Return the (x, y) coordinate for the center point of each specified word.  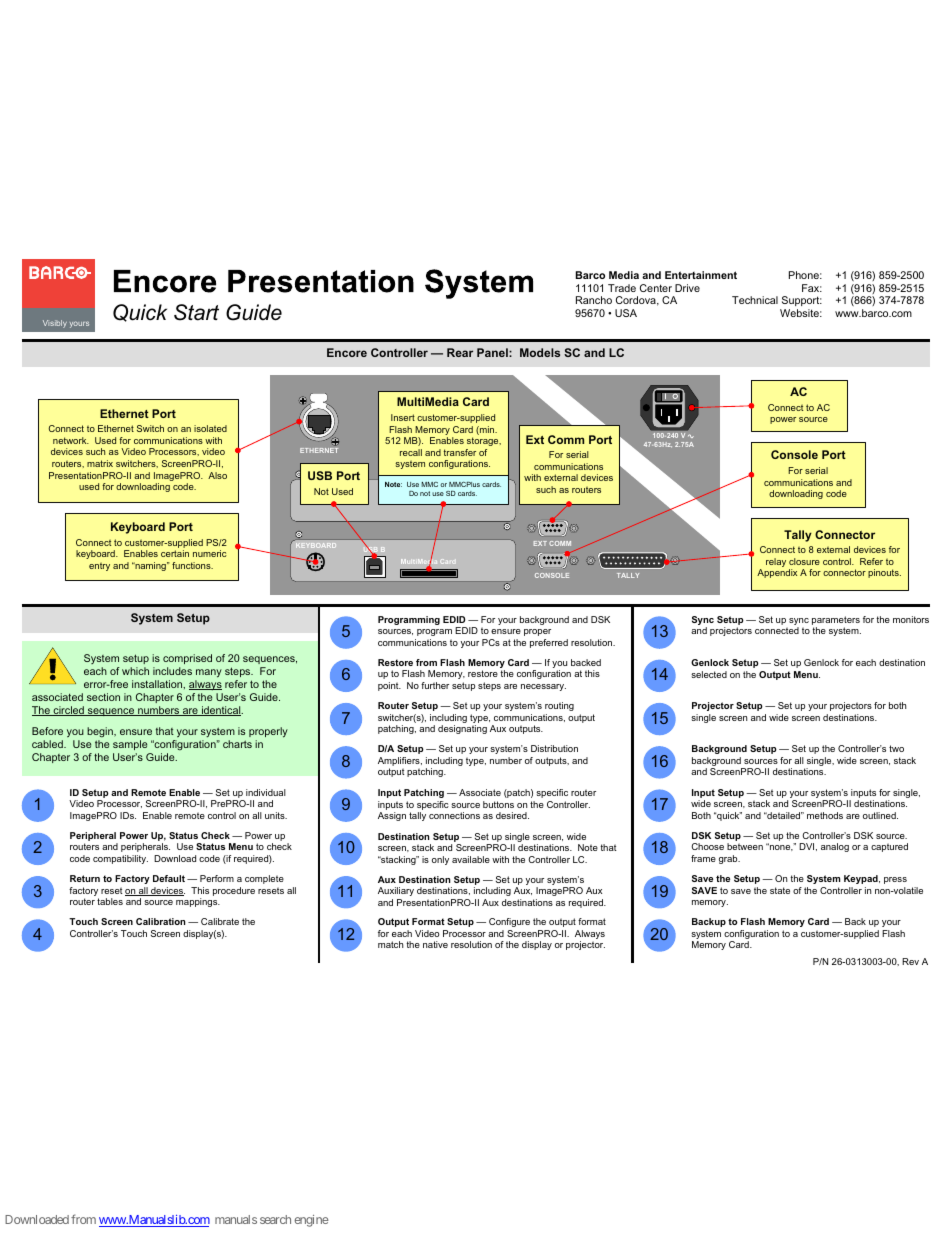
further (435, 685)
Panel (493, 352)
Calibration (160, 921)
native (435, 944)
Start (196, 312)
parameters (836, 622)
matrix (100, 463)
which (135, 671)
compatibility (120, 859)
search (275, 1219)
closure (804, 561)
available (471, 859)
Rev (910, 961)
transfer (460, 452)
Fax (812, 288)
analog (835, 847)
